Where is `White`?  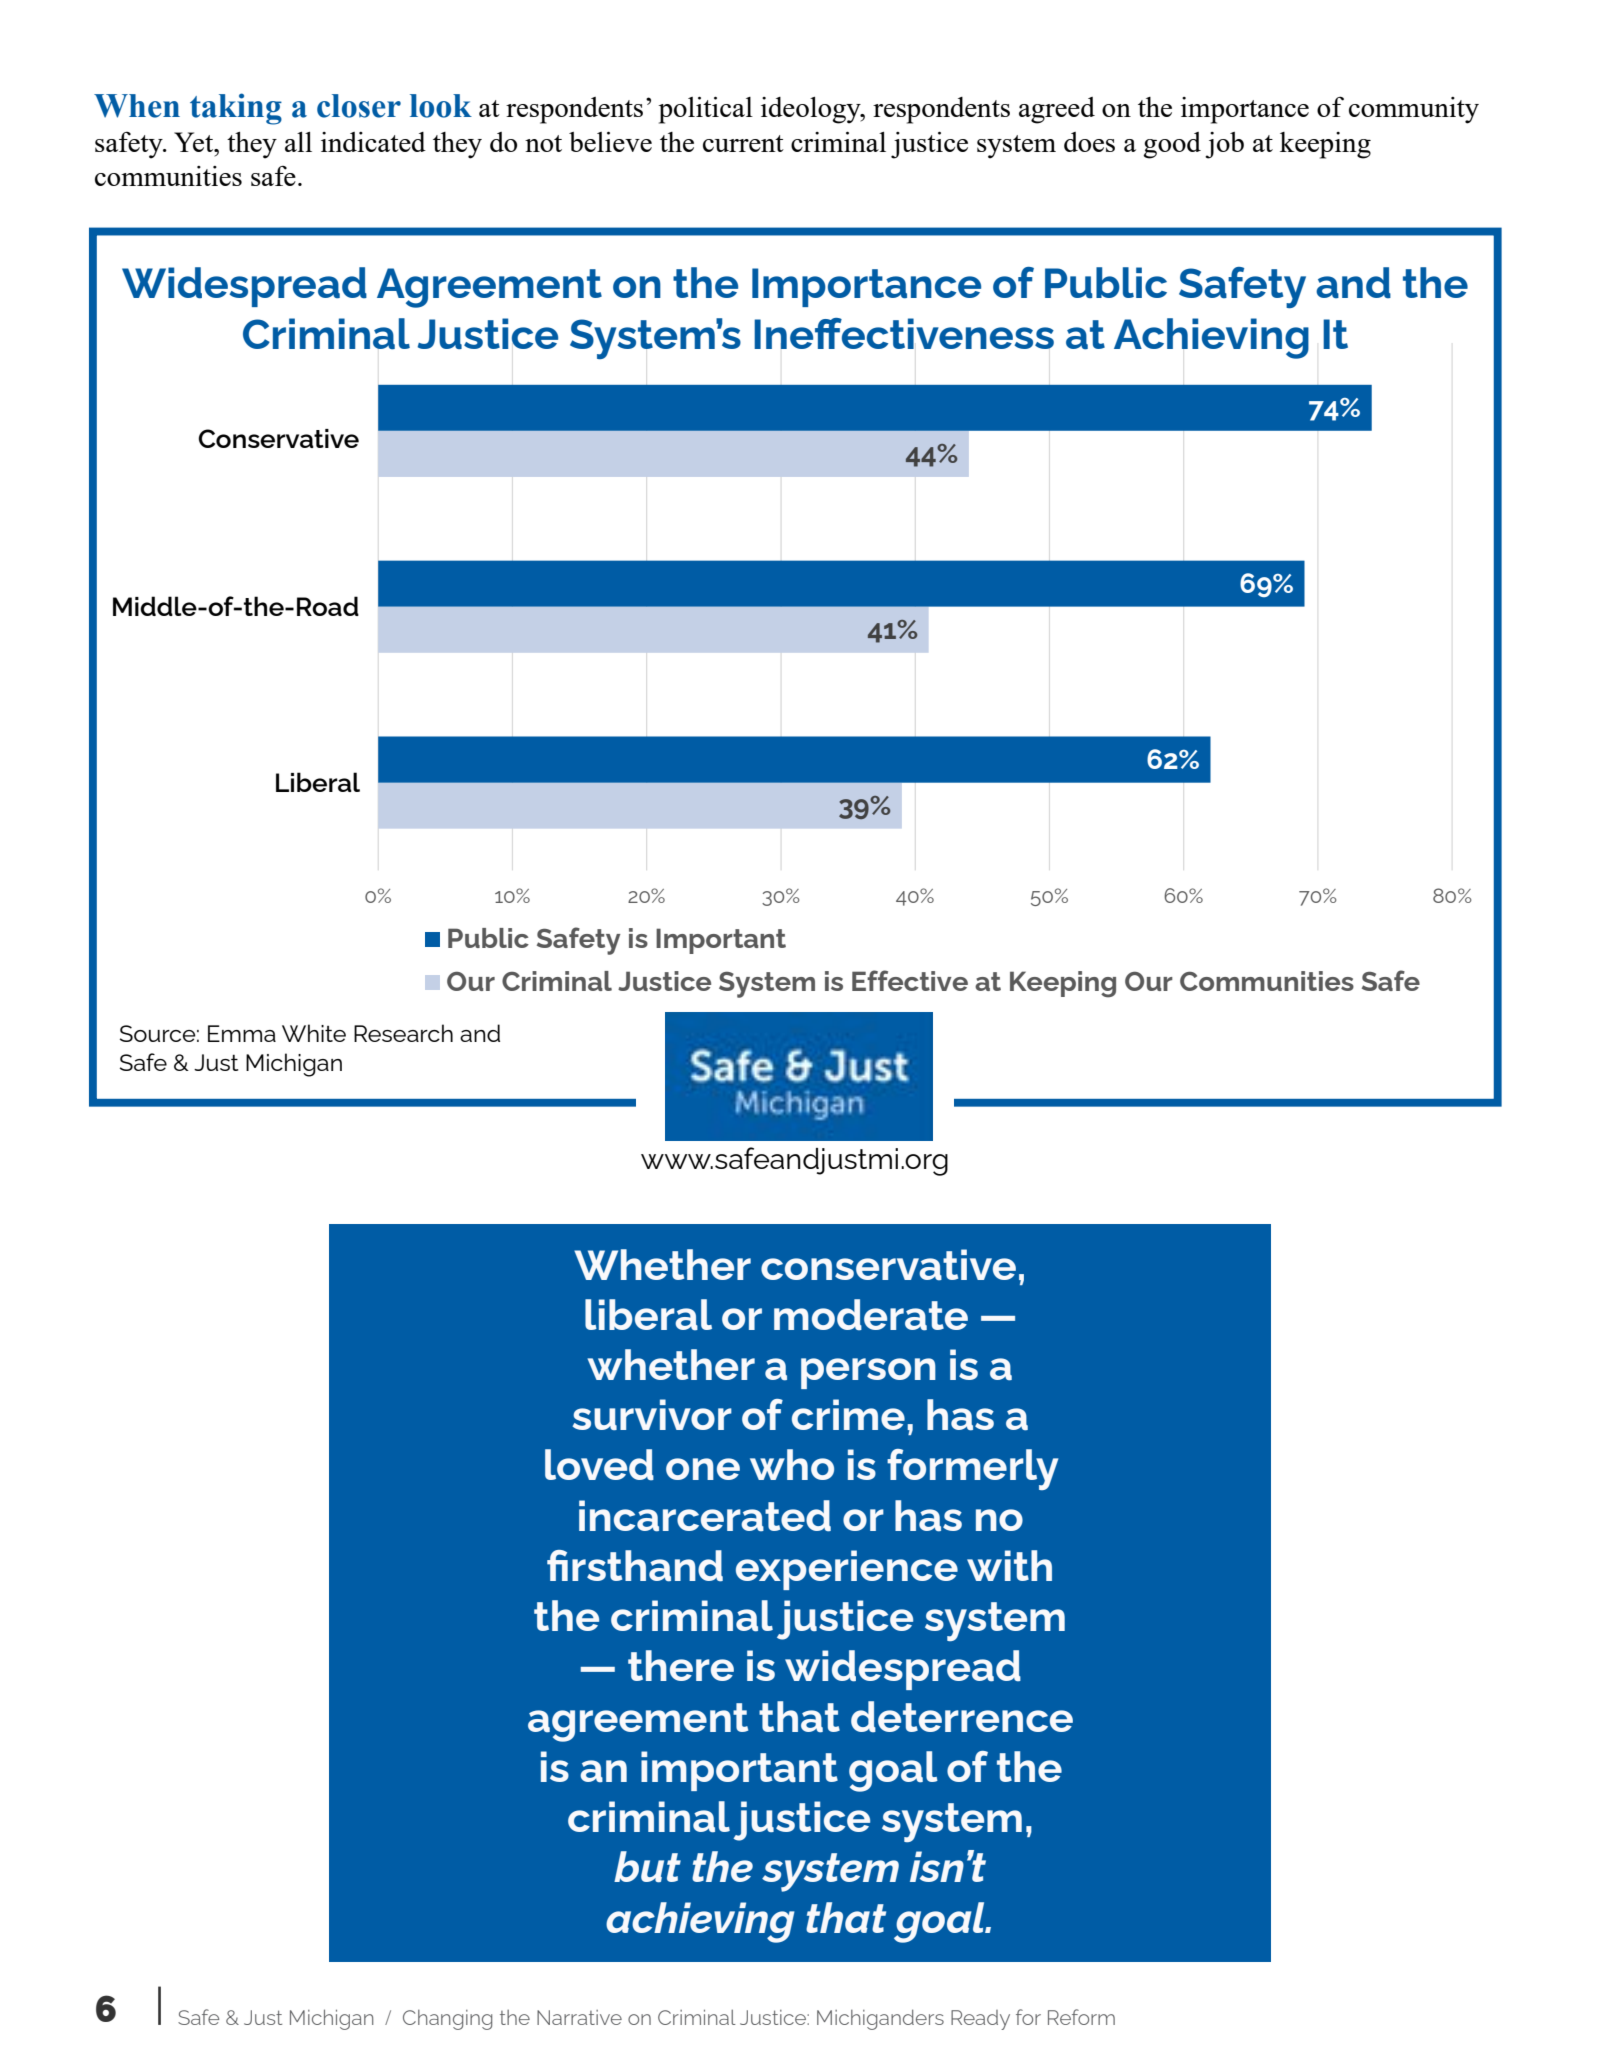 White is located at coordinates (314, 1033).
